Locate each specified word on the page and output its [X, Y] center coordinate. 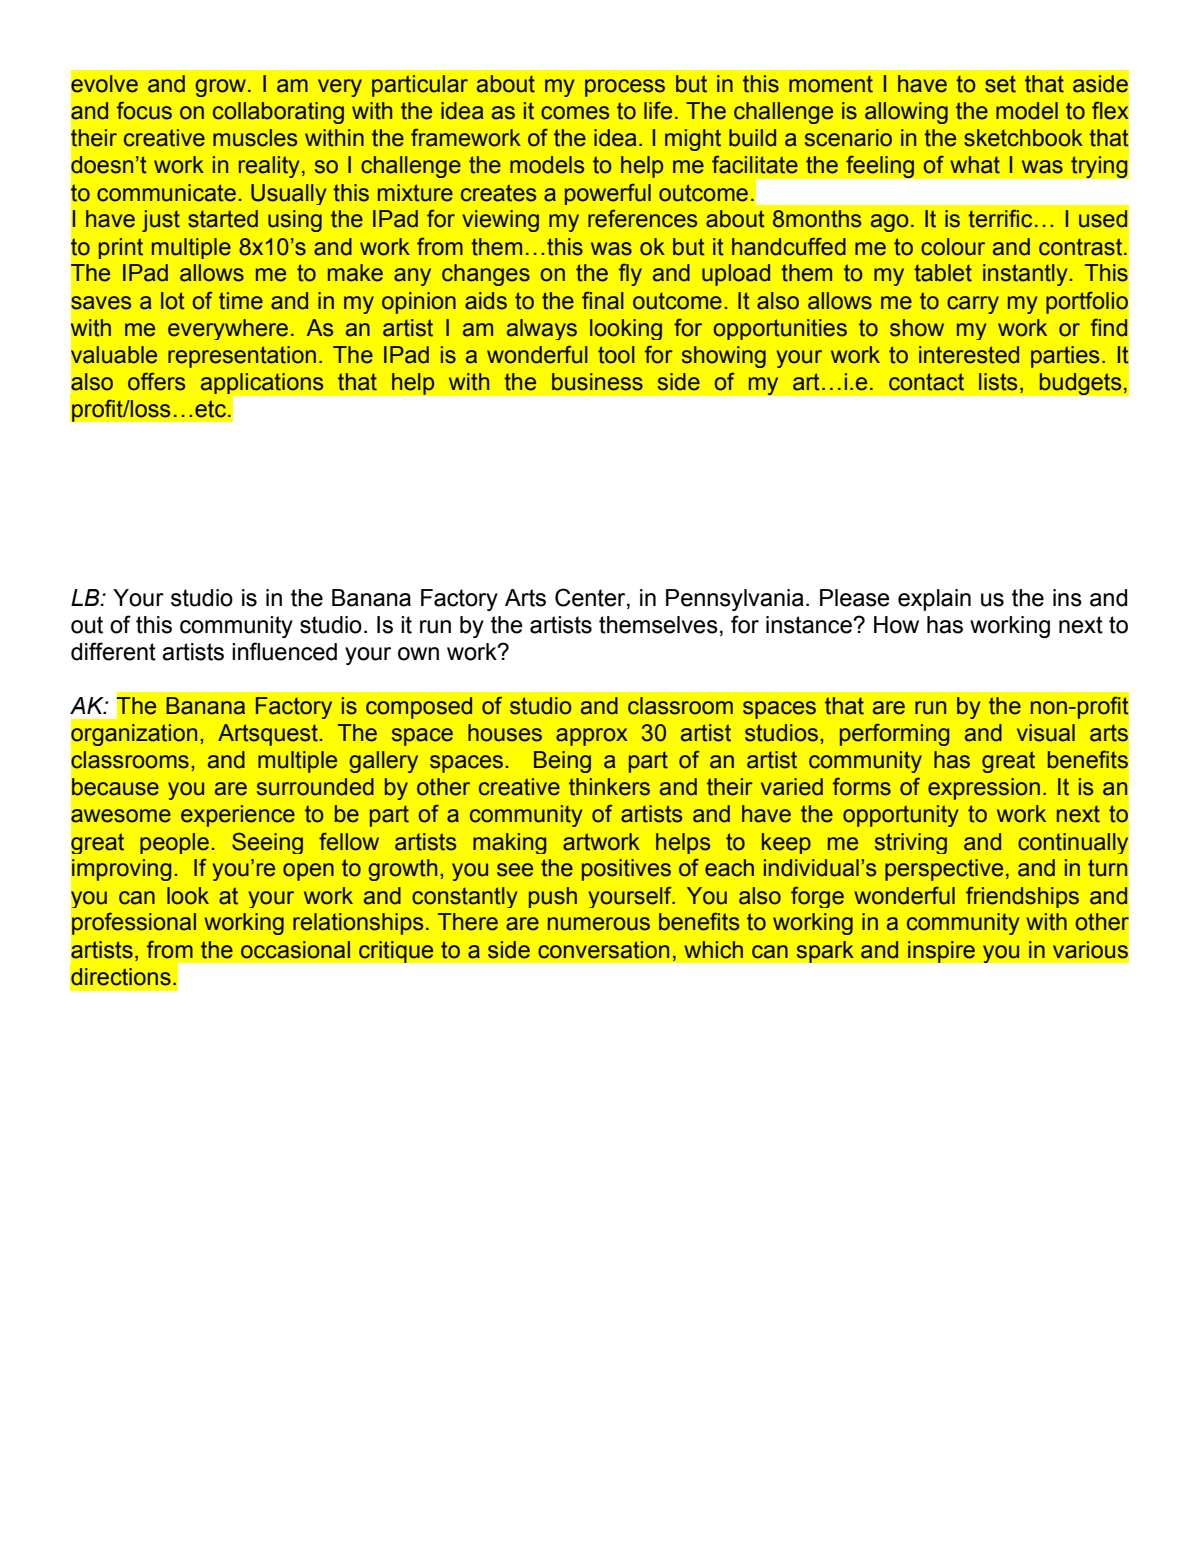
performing [894, 735]
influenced [284, 651]
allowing [906, 113]
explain [934, 600]
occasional [295, 950]
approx [592, 737]
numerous [599, 924]
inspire [941, 952]
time [241, 301]
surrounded [315, 787]
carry [973, 305]
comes [575, 113]
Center [591, 598]
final [603, 301]
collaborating [278, 113]
